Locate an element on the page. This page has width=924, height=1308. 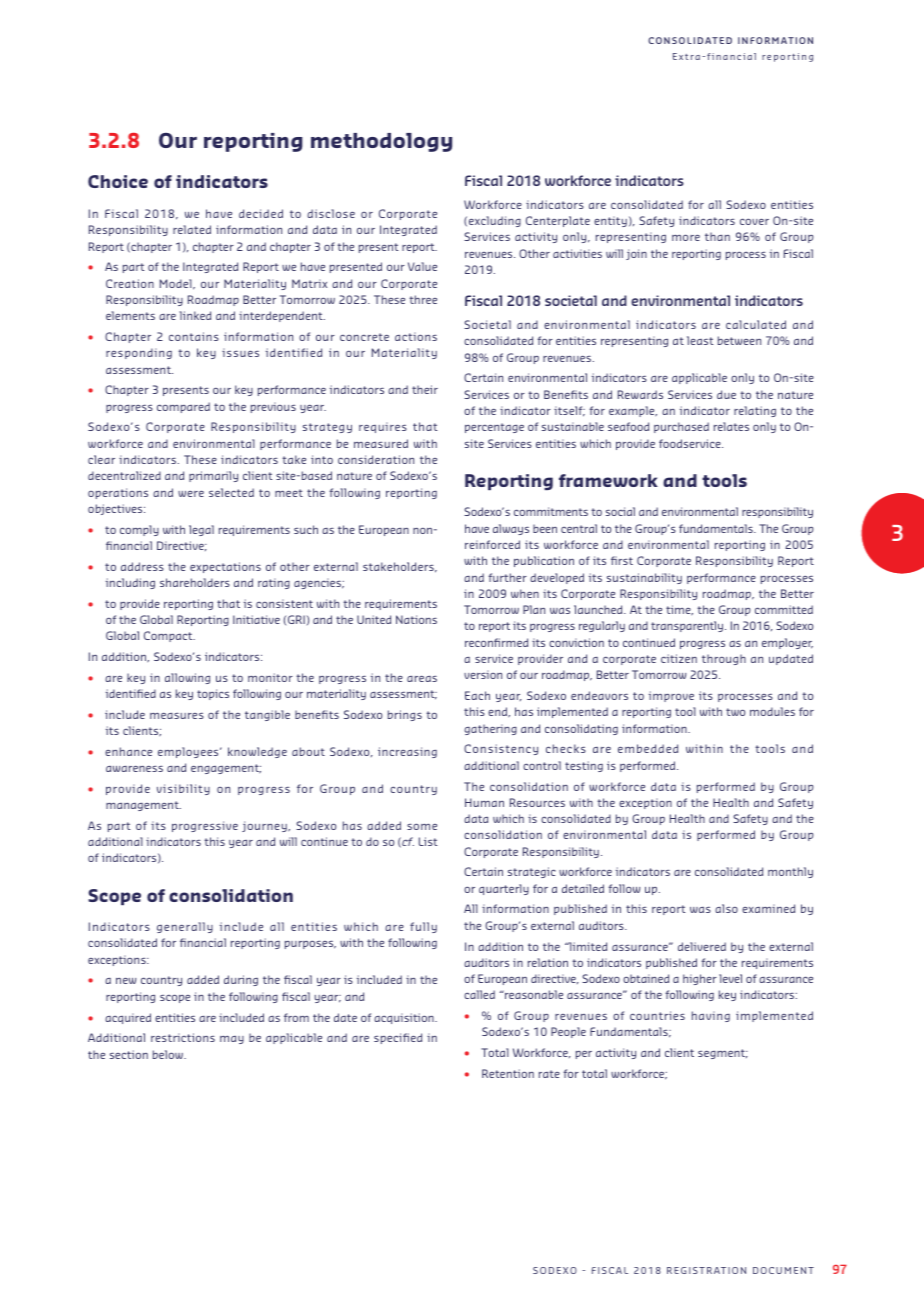
having is located at coordinates (711, 1016).
